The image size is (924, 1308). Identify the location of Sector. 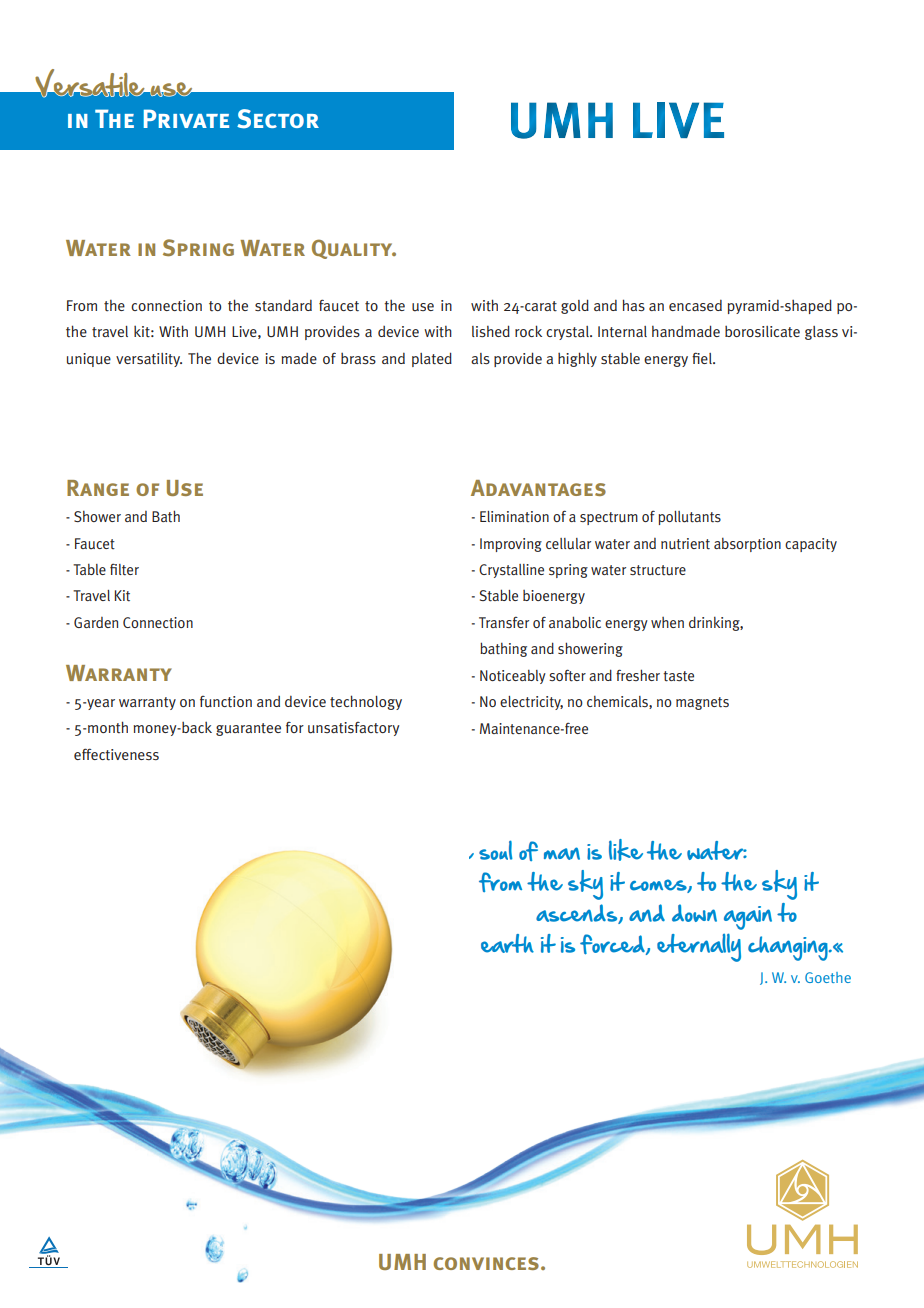
(278, 119).
